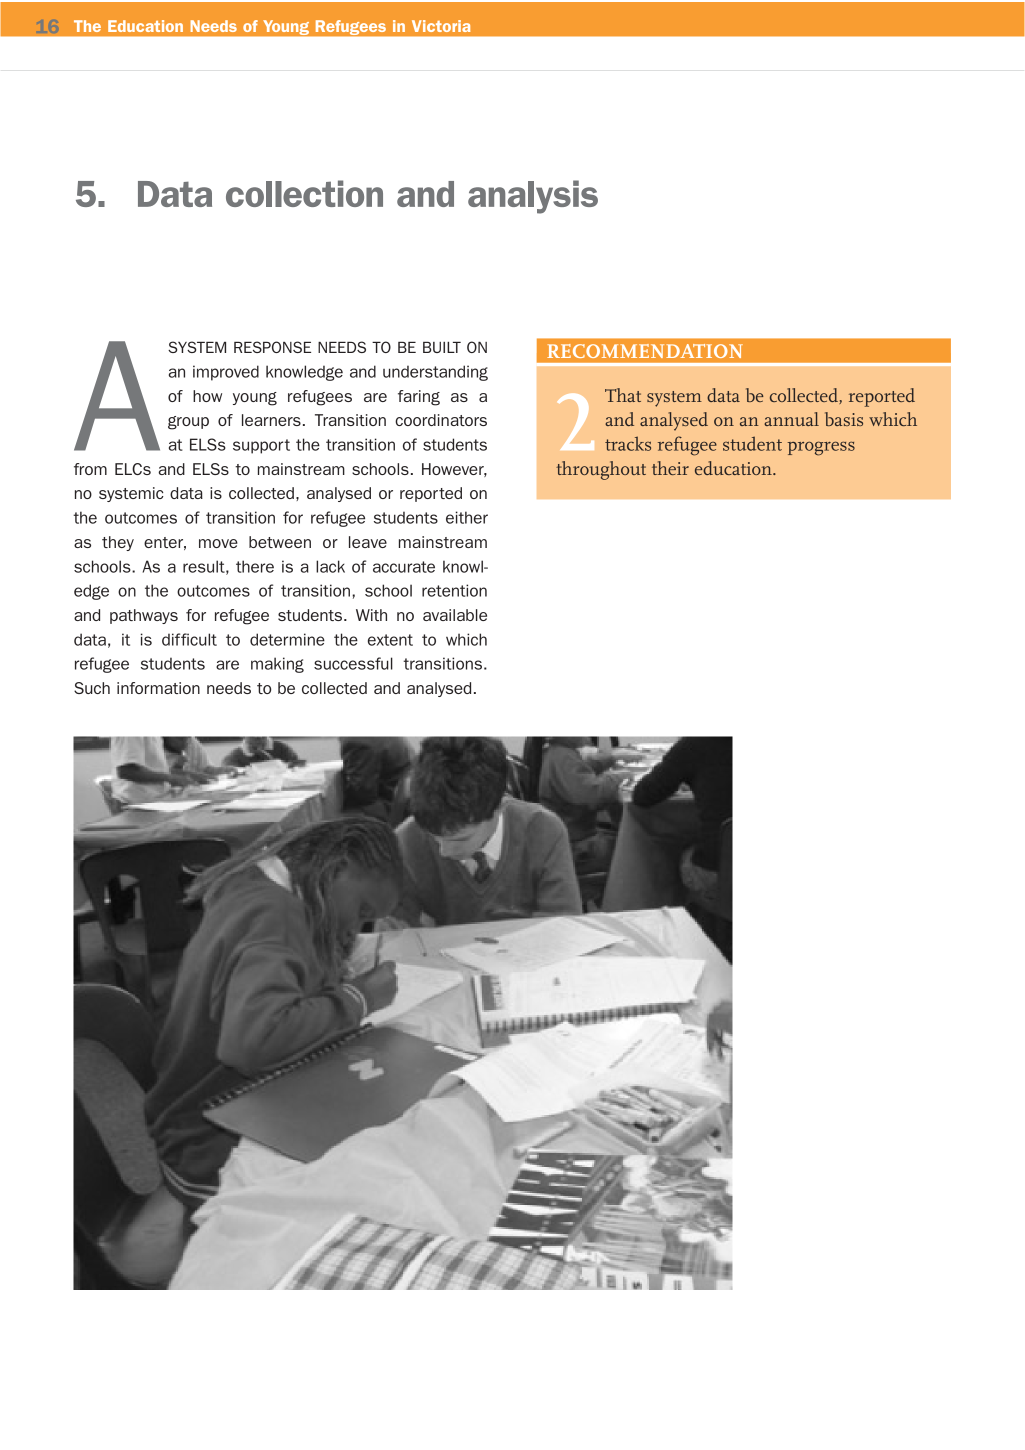  I want to click on coordinators, so click(441, 420).
